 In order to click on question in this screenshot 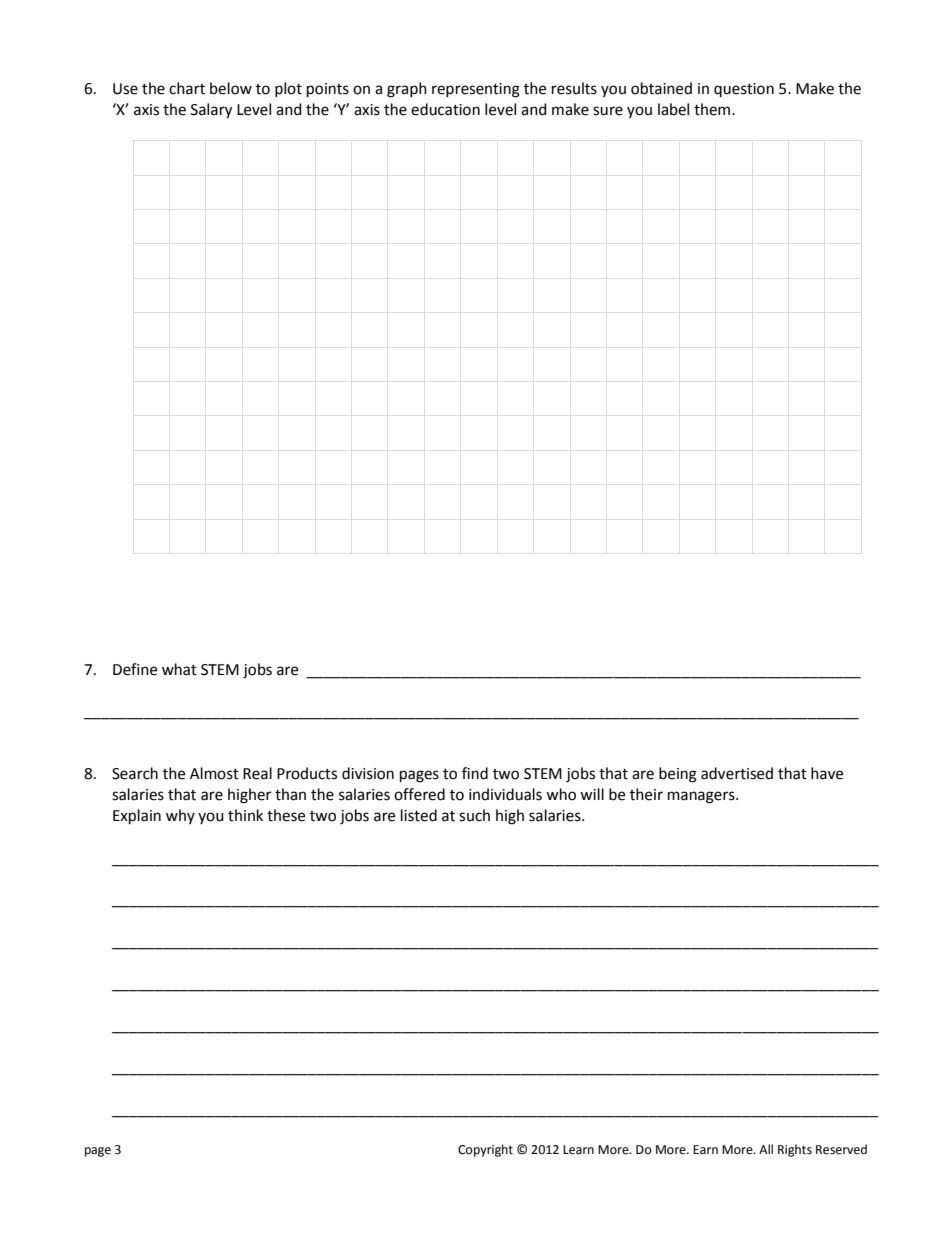, I will do `click(744, 90)`.
